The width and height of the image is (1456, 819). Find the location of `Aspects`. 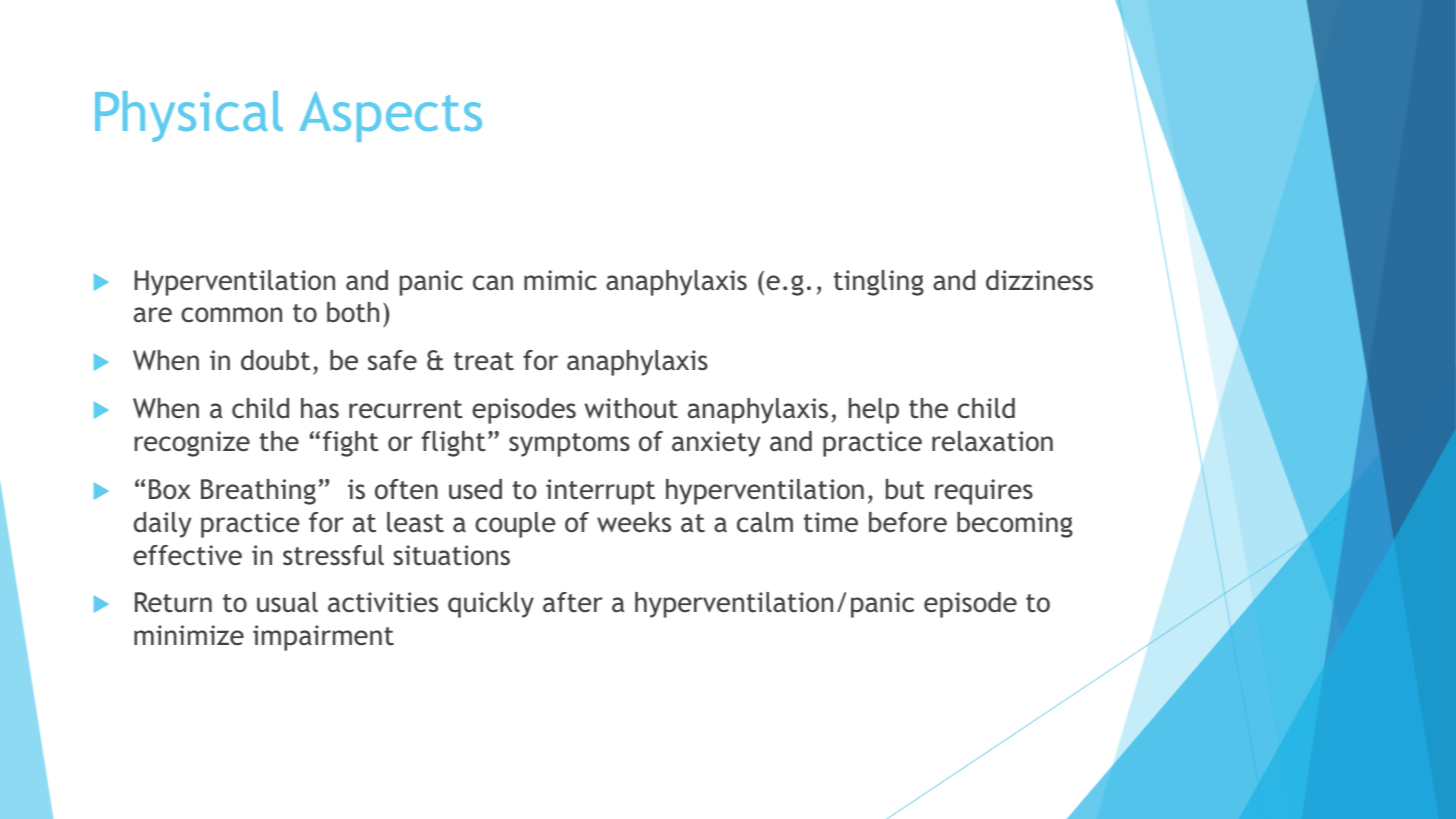

Aspects is located at coordinates (390, 117).
